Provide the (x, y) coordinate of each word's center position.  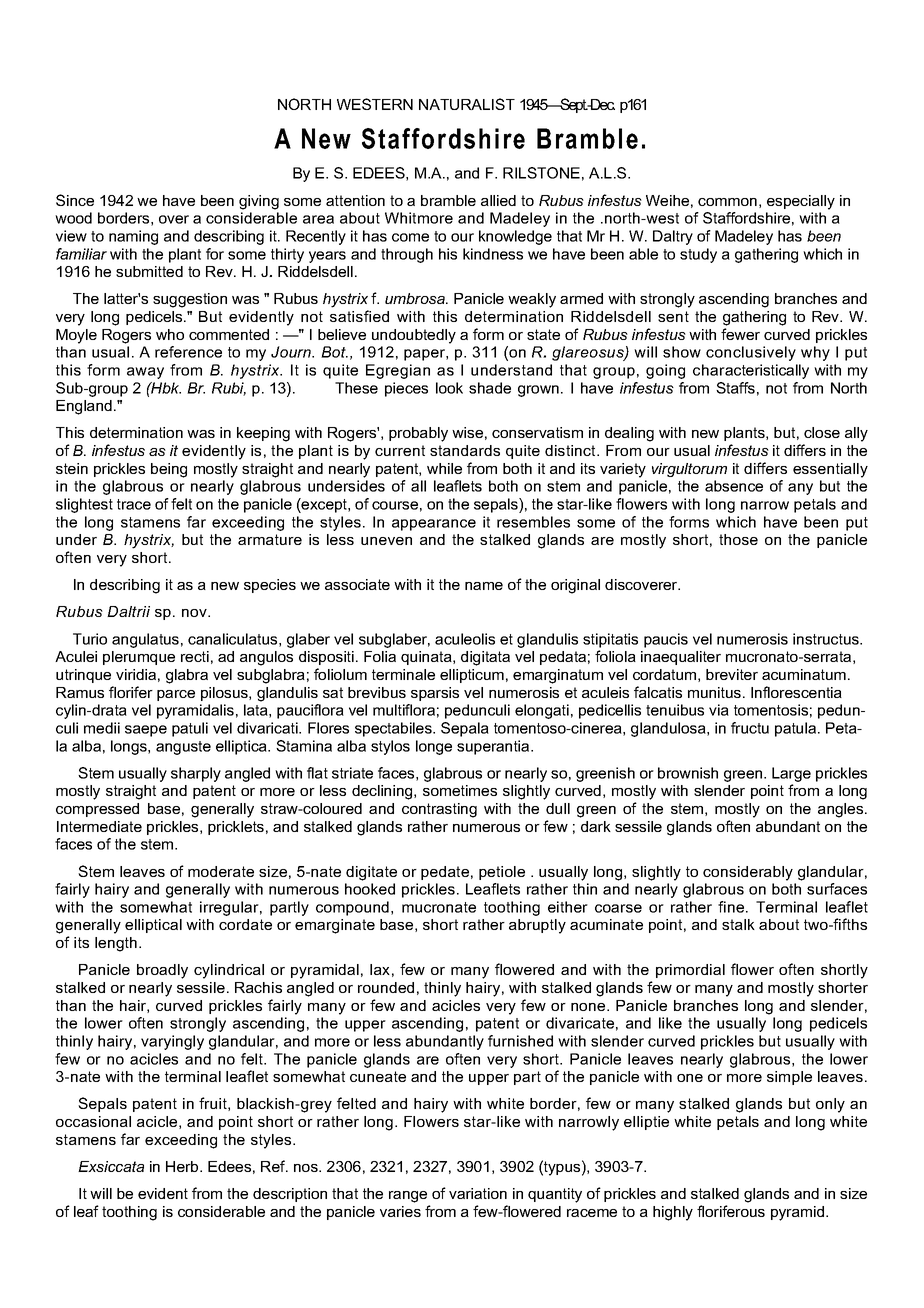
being (169, 470)
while (444, 468)
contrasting (439, 810)
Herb (183, 1166)
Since (75, 200)
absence (734, 486)
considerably (748, 873)
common (727, 202)
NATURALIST (467, 104)
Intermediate (99, 826)
